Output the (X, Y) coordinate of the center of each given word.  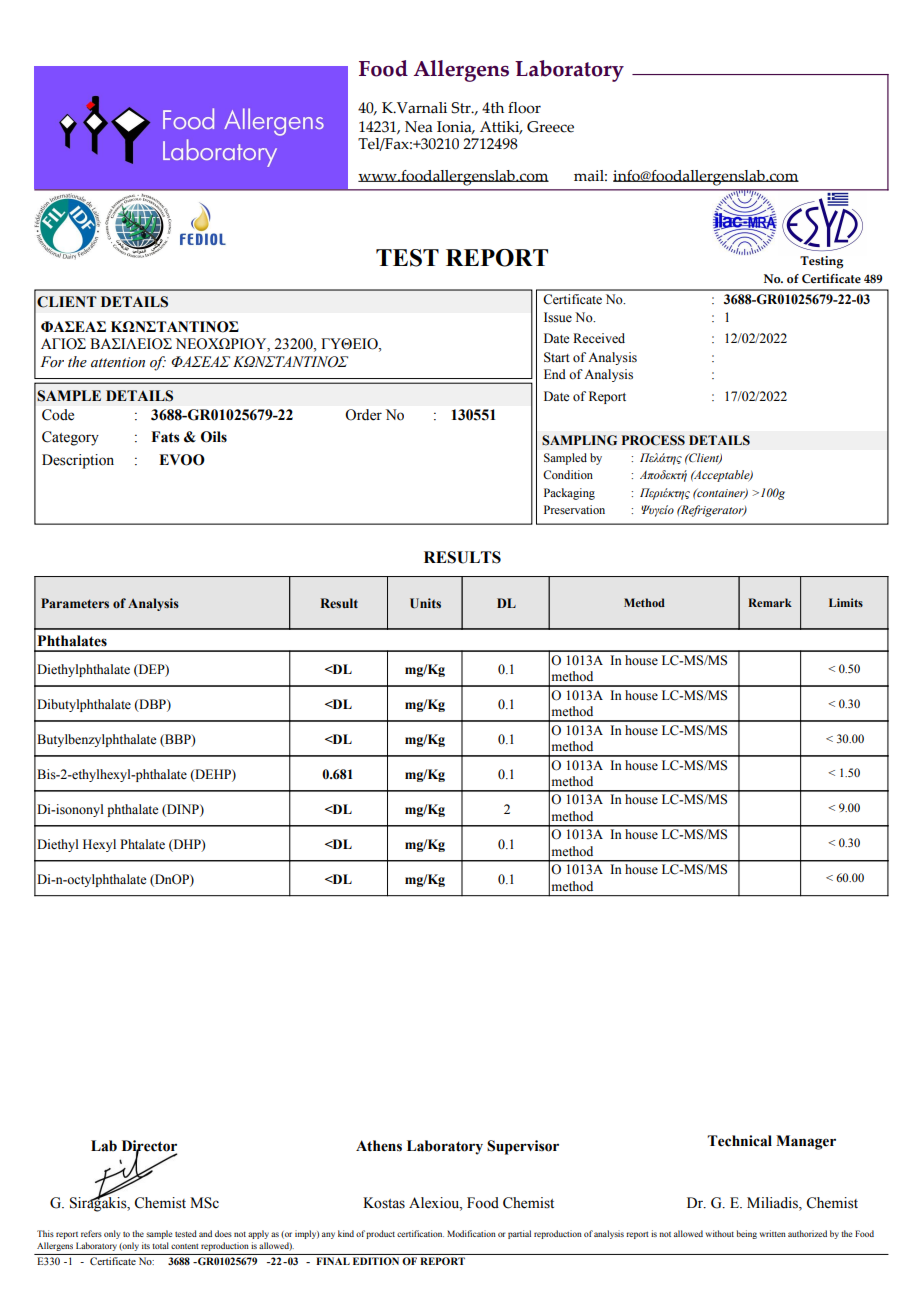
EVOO (182, 460)
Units (425, 603)
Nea (419, 127)
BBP (178, 740)
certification (420, 1233)
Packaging (569, 494)
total (160, 1245)
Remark (770, 602)
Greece (550, 127)
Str (462, 108)
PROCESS (653, 440)
